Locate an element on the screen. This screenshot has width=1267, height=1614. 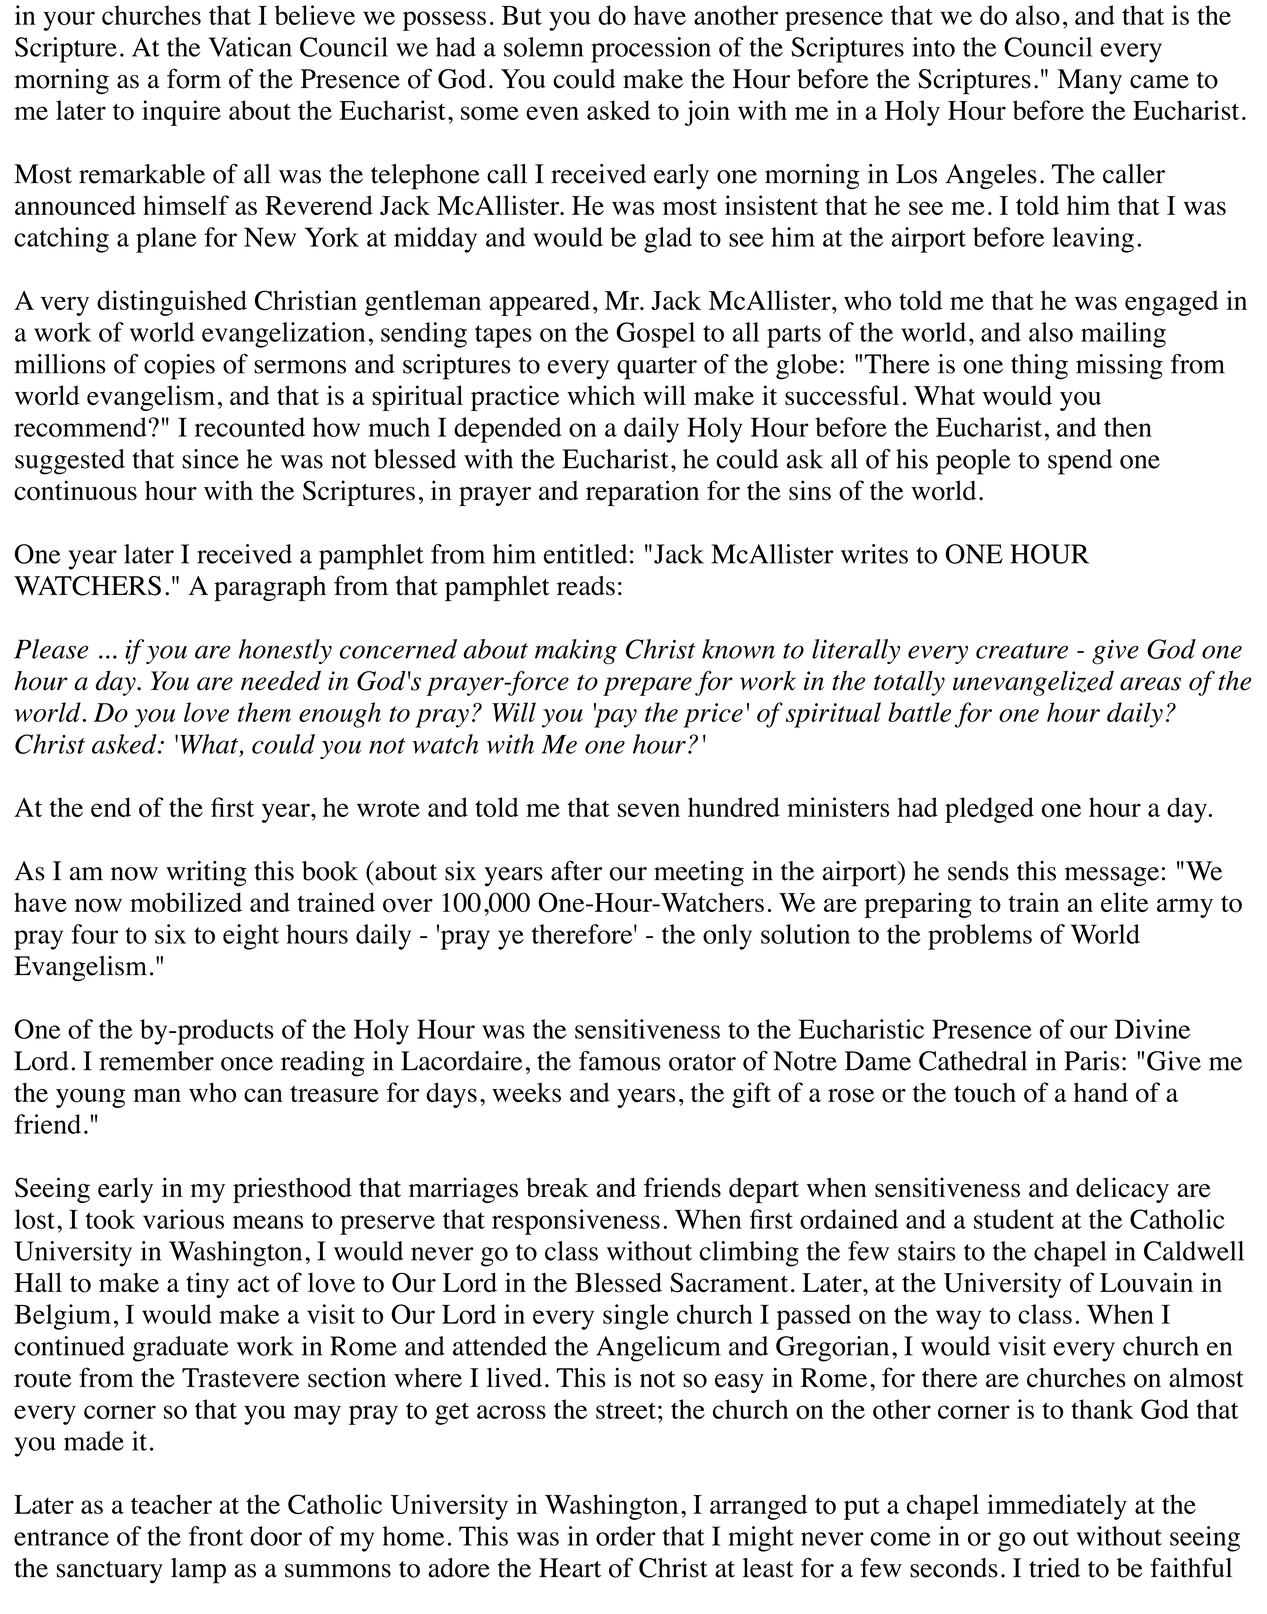
paragraph is located at coordinates (270, 589).
